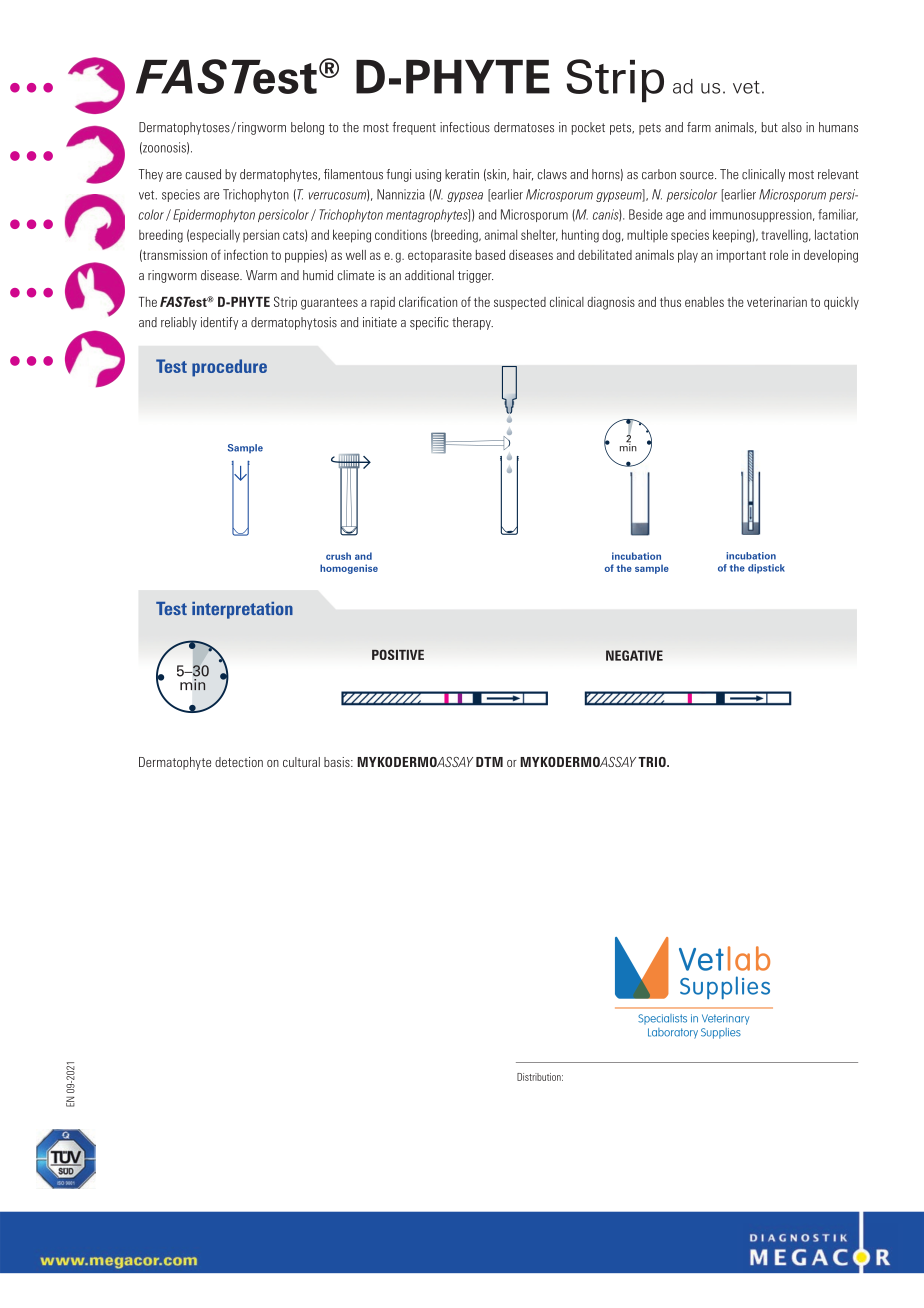  I want to click on dipstick, so click(766, 569).
